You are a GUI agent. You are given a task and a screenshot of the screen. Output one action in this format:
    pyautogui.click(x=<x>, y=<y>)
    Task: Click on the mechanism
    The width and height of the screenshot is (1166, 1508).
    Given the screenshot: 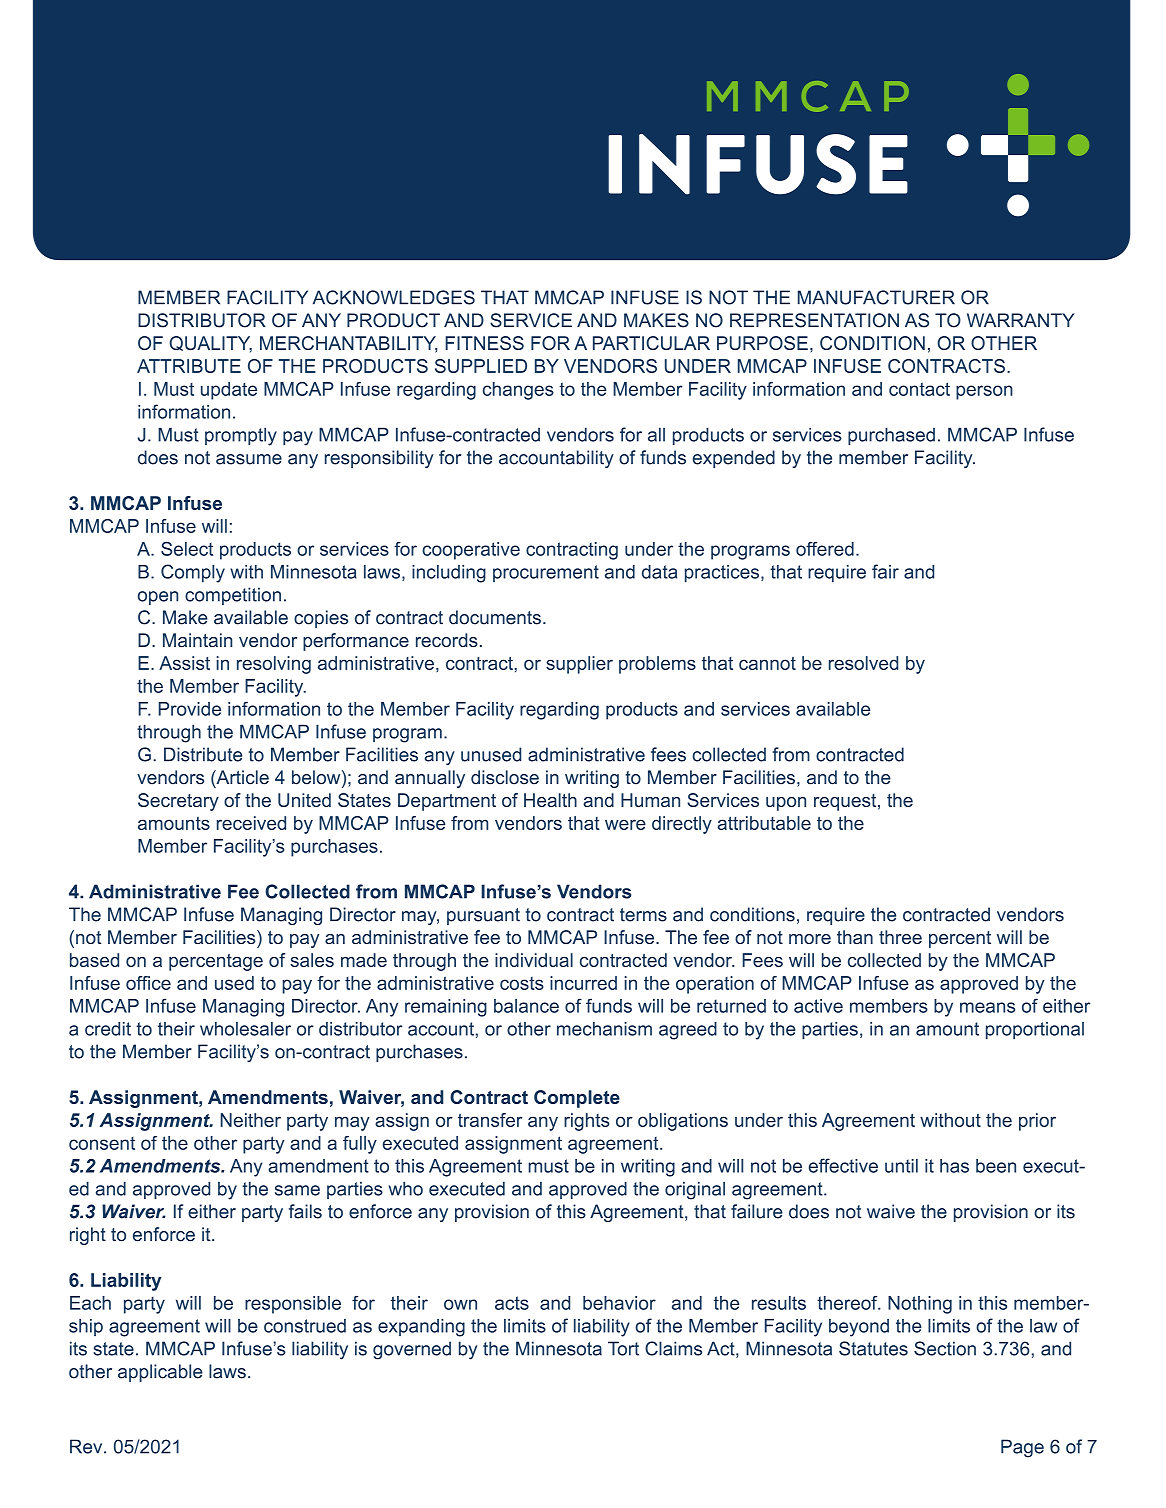 What is the action you would take?
    pyautogui.click(x=604, y=1029)
